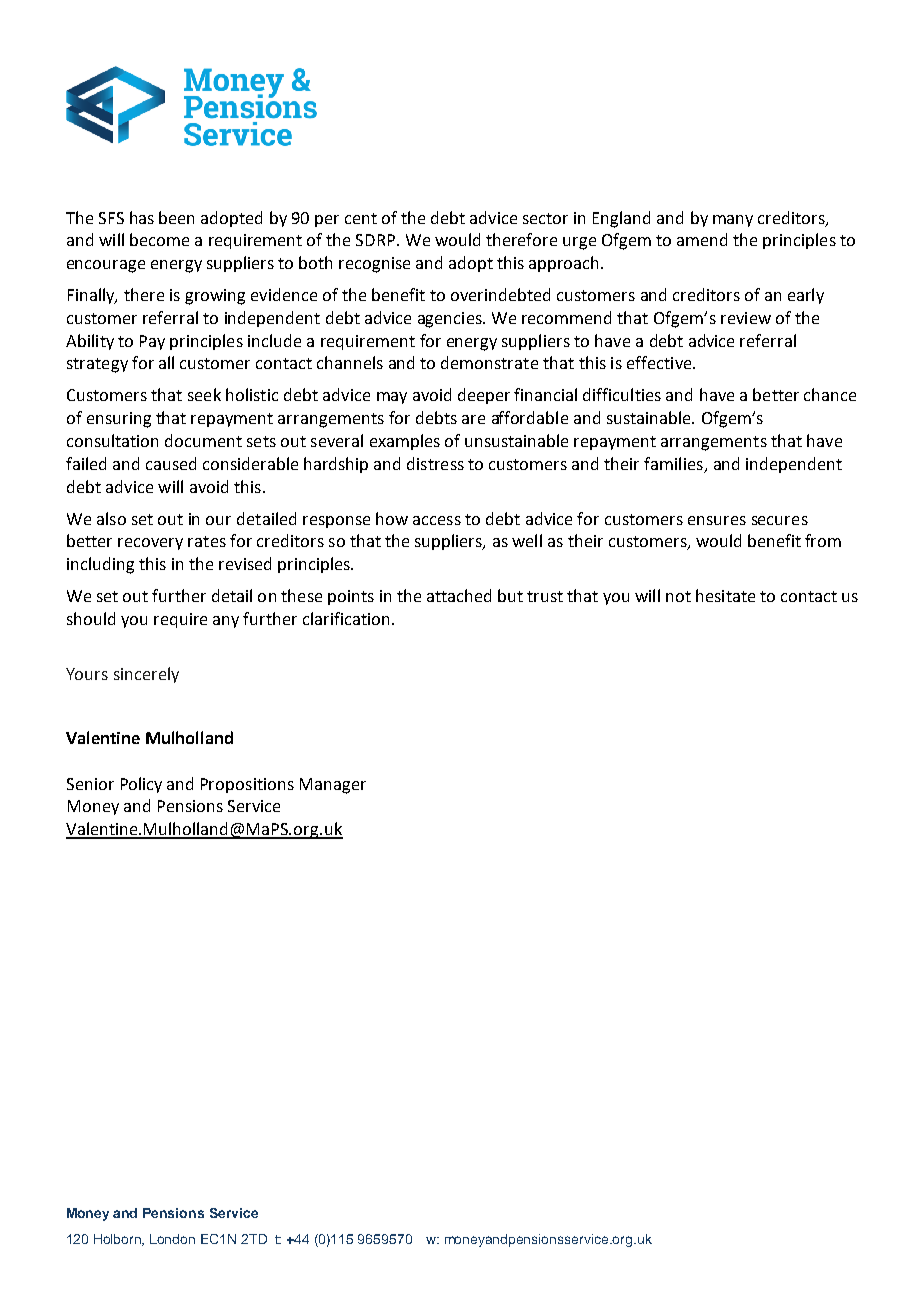 The width and height of the screenshot is (924, 1308). What do you see at coordinates (172, 1239) in the screenshot?
I see `London` at bounding box center [172, 1239].
